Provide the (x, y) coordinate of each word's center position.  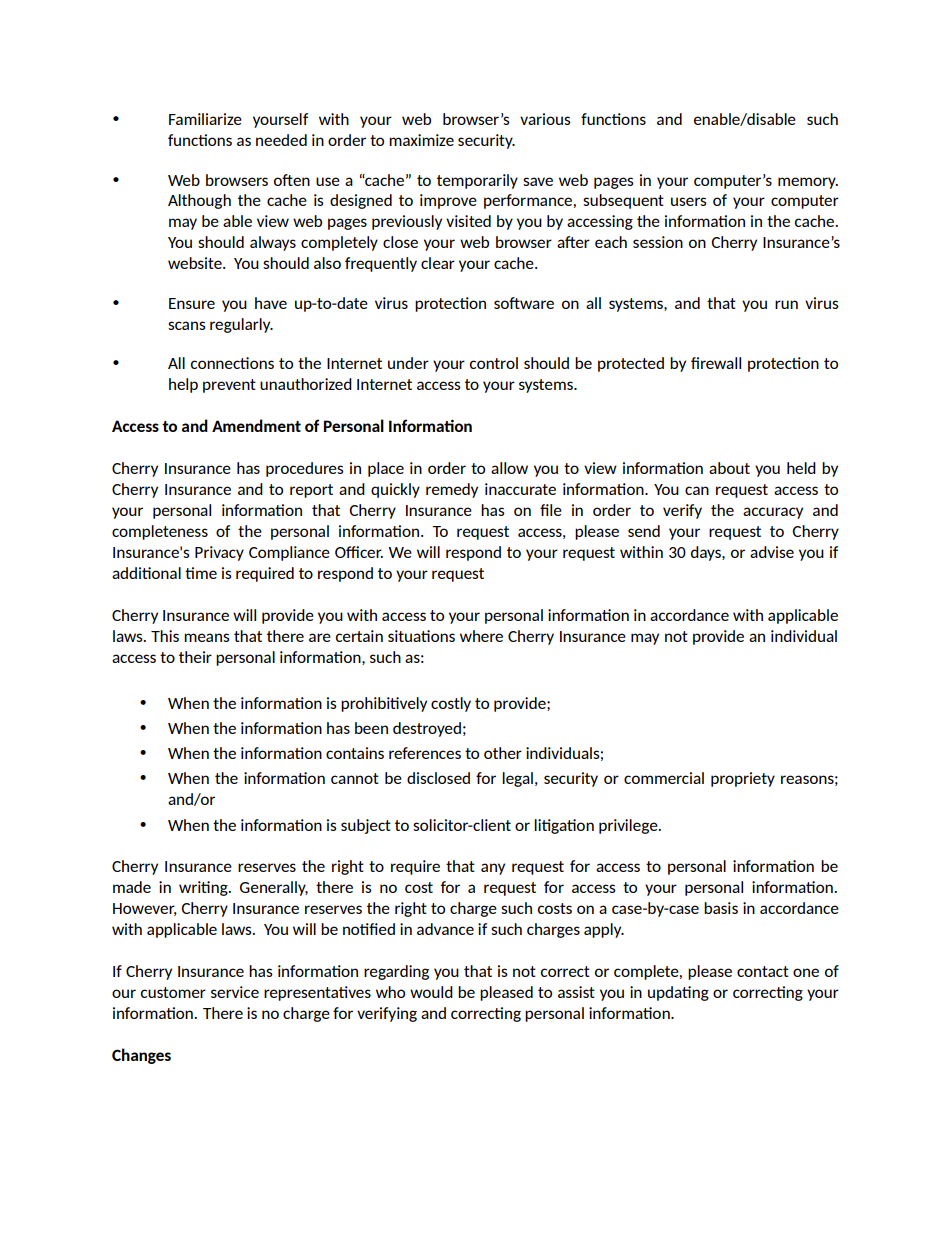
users (689, 201)
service (235, 992)
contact (763, 971)
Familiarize (205, 119)
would (431, 992)
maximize (421, 140)
